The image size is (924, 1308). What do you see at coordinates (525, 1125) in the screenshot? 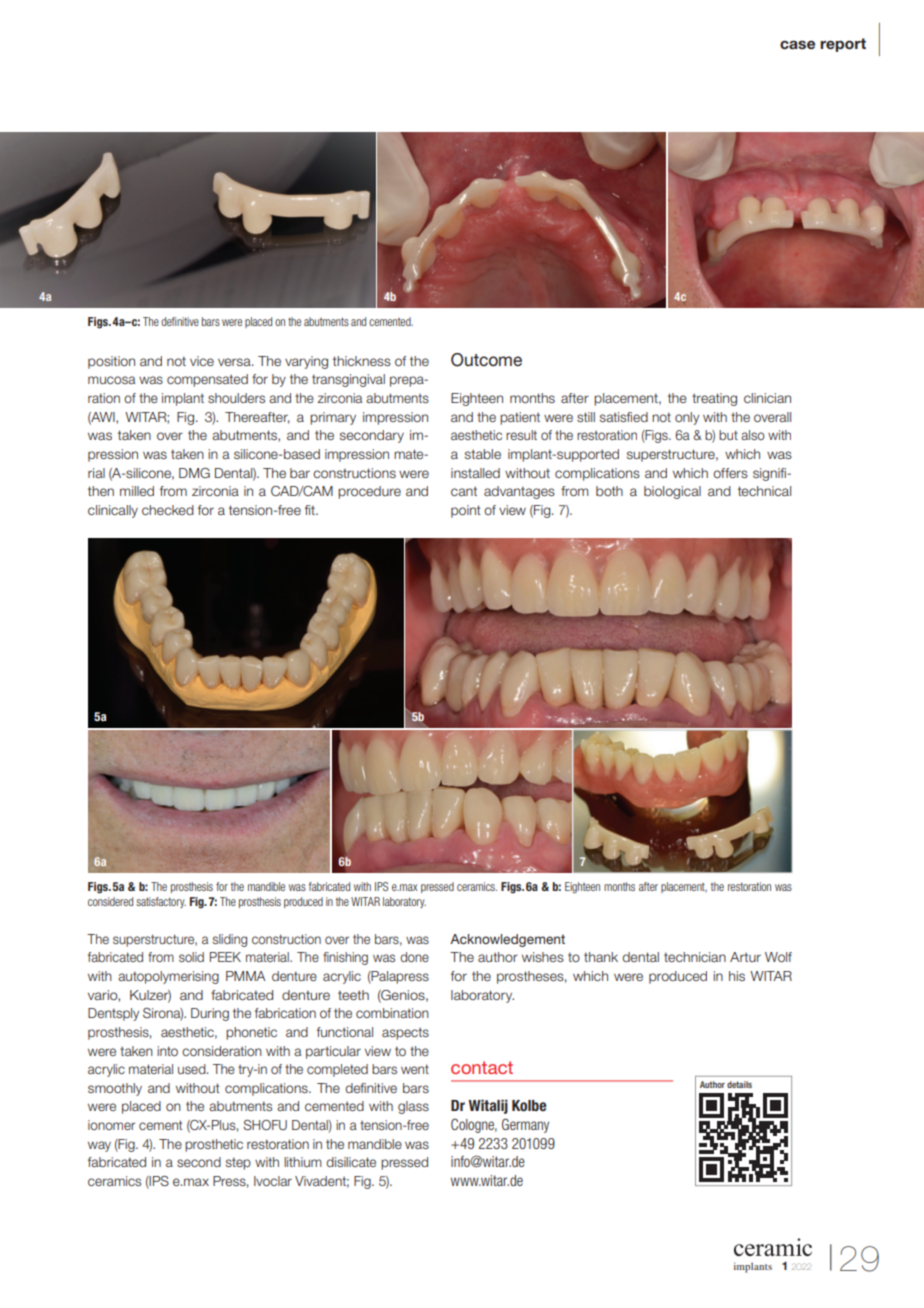
I see `Germany` at bounding box center [525, 1125].
